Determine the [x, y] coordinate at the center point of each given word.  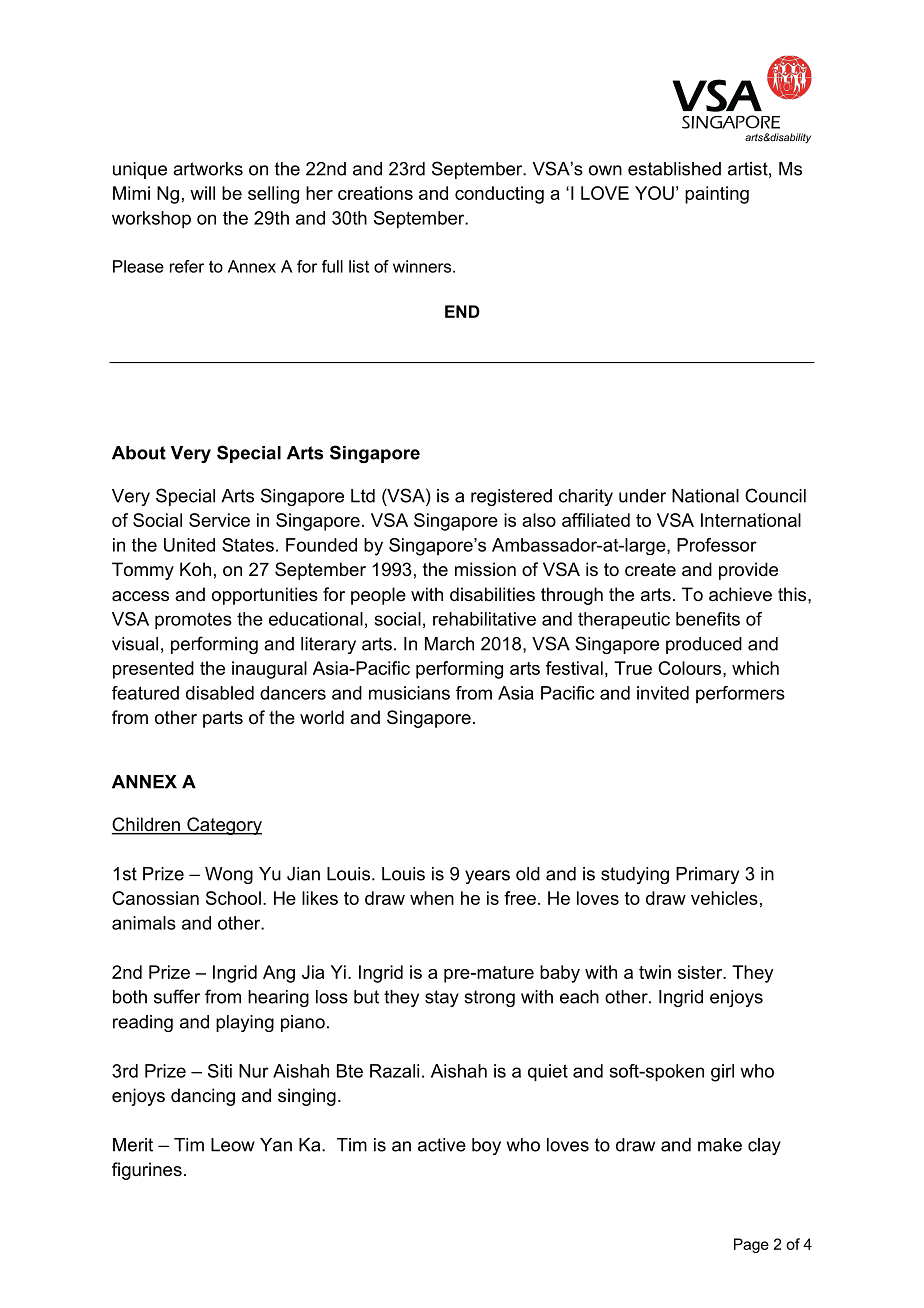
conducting [499, 195]
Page [751, 1245]
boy [486, 1146]
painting [717, 195]
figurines [147, 1171]
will [202, 193]
